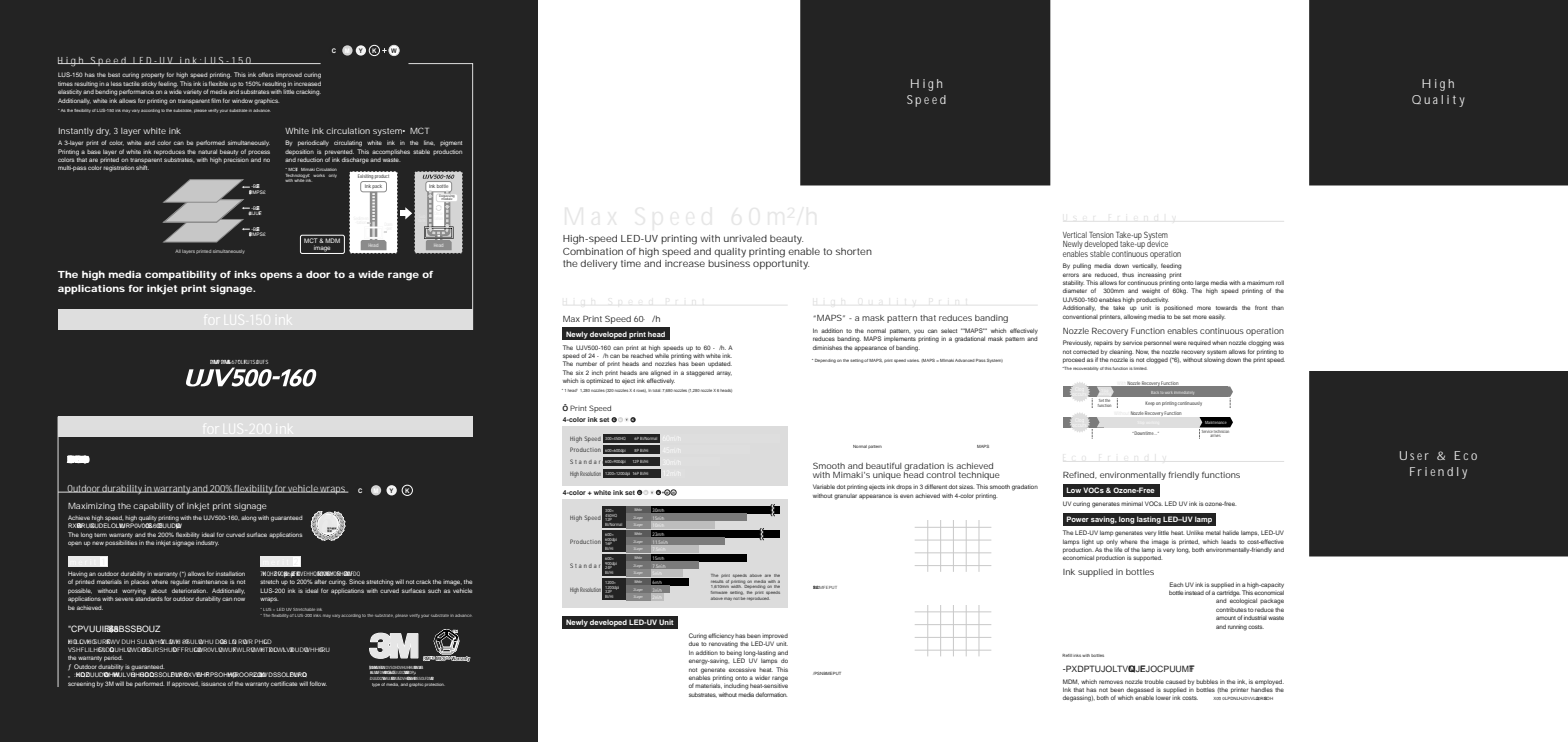 The width and height of the screenshot is (1568, 742). I want to click on Tension, so click(1101, 234).
